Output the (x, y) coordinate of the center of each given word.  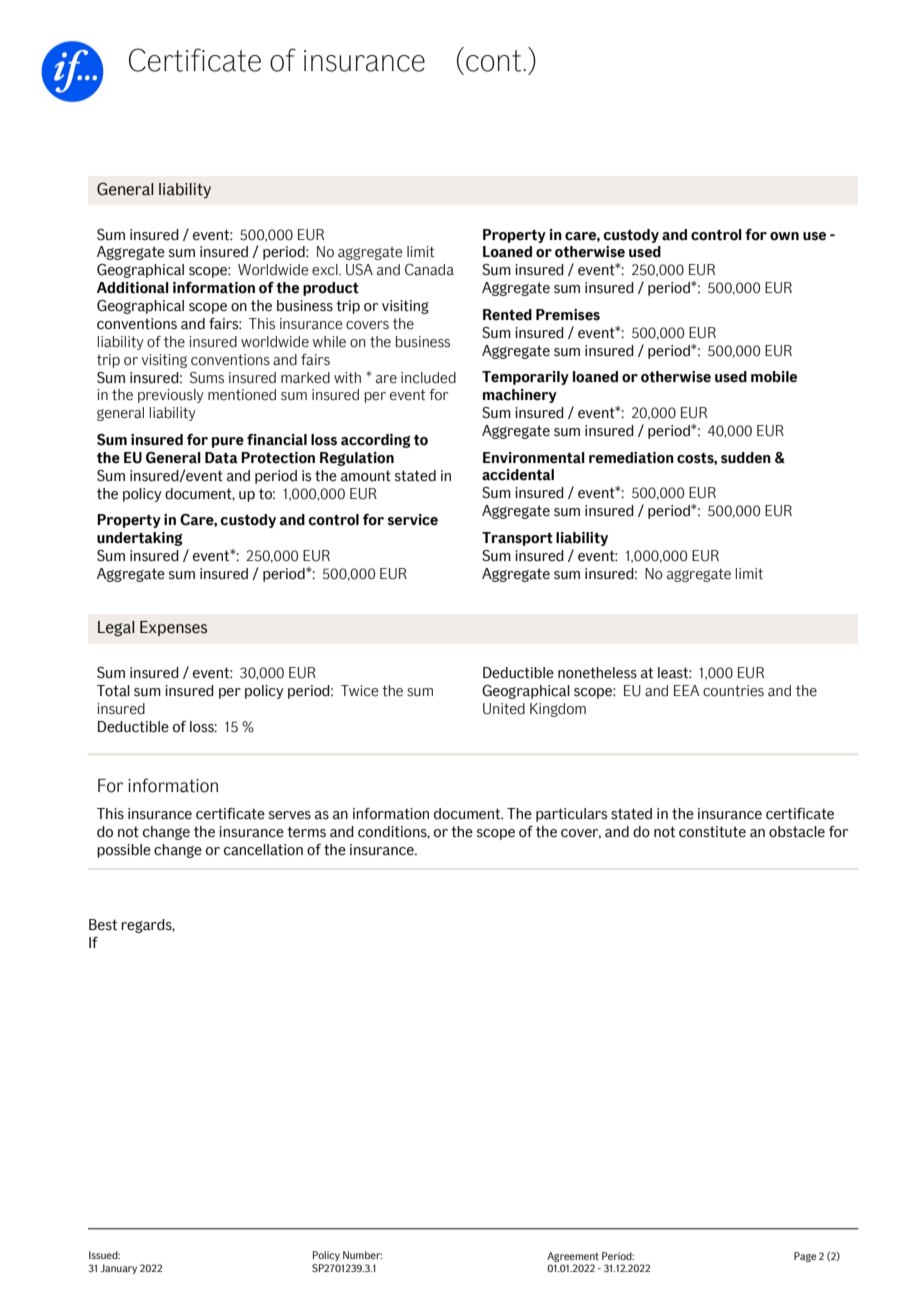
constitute (712, 832)
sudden (746, 458)
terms (306, 832)
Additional (133, 288)
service (413, 520)
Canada (429, 270)
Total (113, 691)
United (504, 709)
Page (805, 1257)
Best (103, 925)
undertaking (140, 539)
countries (733, 691)
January (119, 1269)
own (784, 236)
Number (362, 1255)
